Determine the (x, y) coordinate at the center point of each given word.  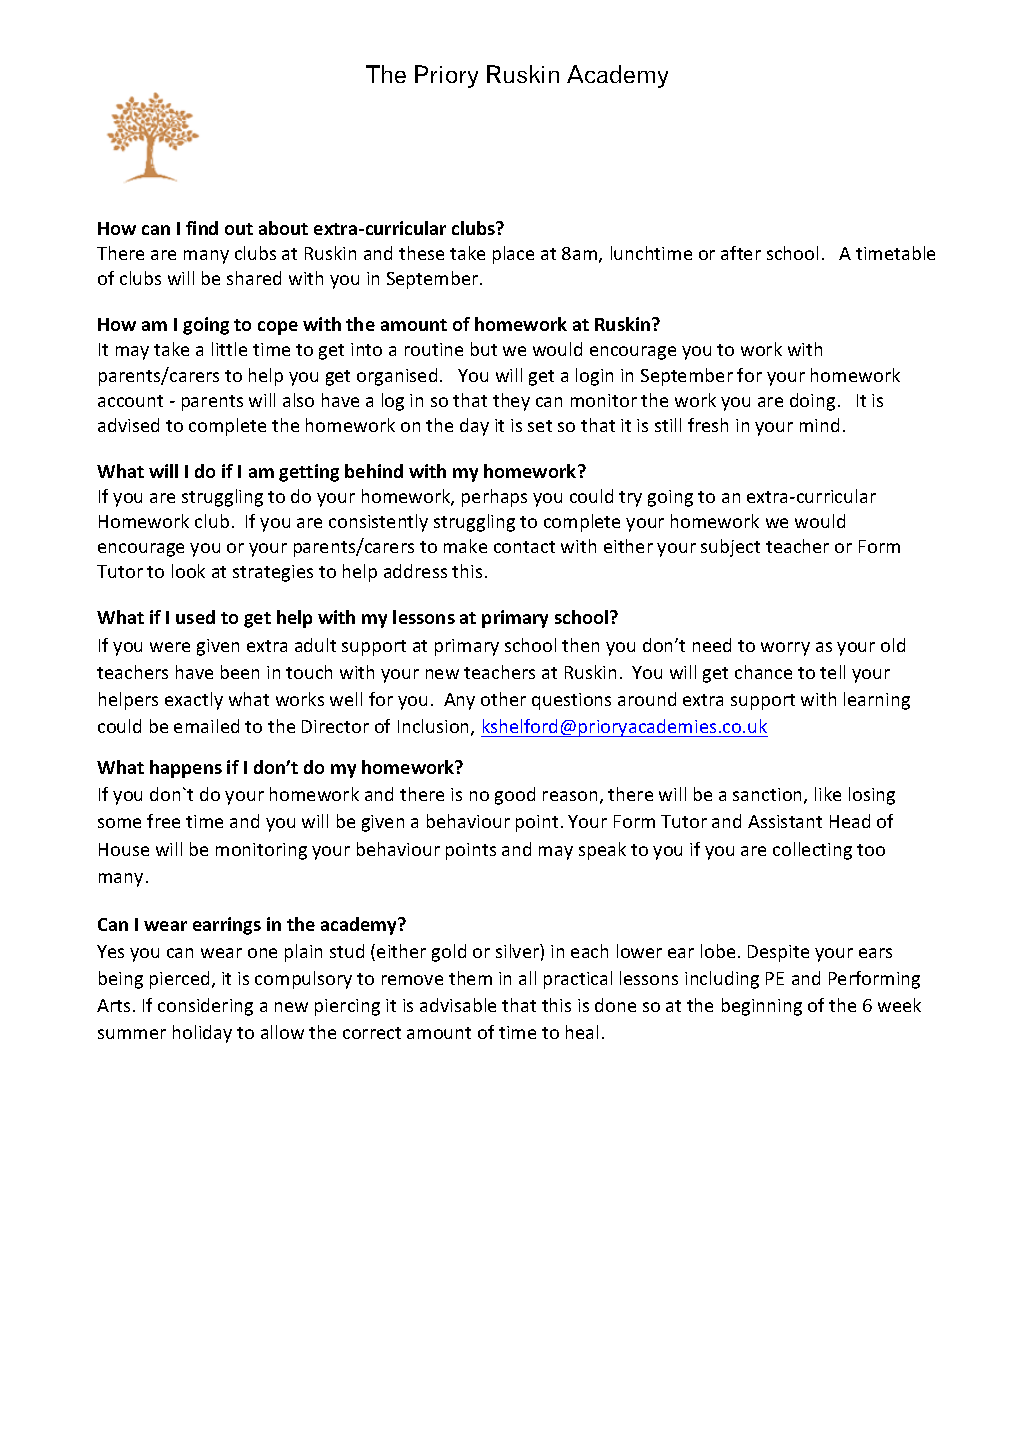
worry (785, 649)
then (580, 645)
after (741, 253)
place (513, 255)
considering (205, 1007)
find (202, 228)
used (195, 617)
